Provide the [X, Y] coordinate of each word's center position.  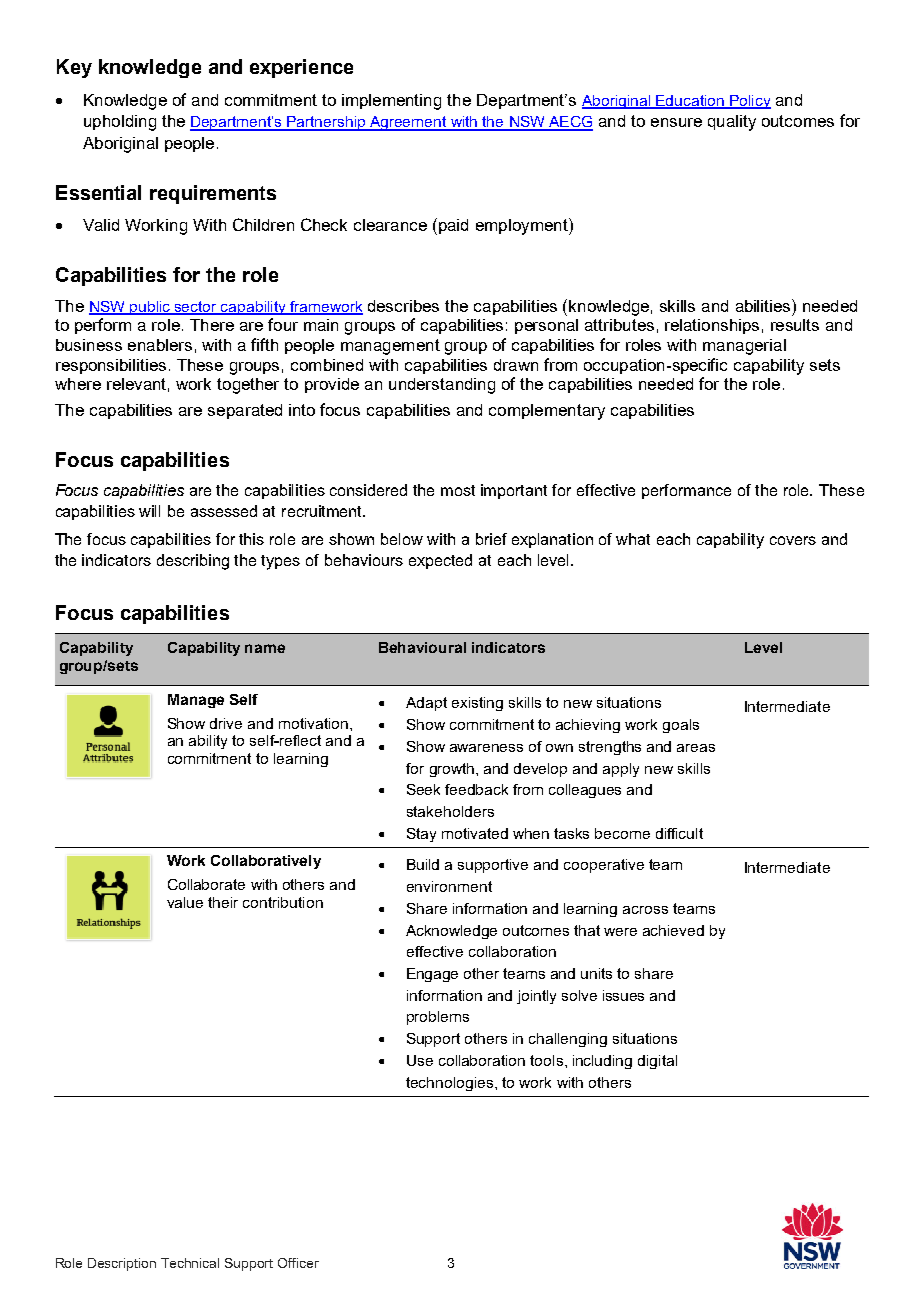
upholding [120, 123]
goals [681, 726]
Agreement [408, 123]
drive [226, 723]
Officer [298, 1263]
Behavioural [422, 647]
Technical [190, 1263]
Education [690, 101]
